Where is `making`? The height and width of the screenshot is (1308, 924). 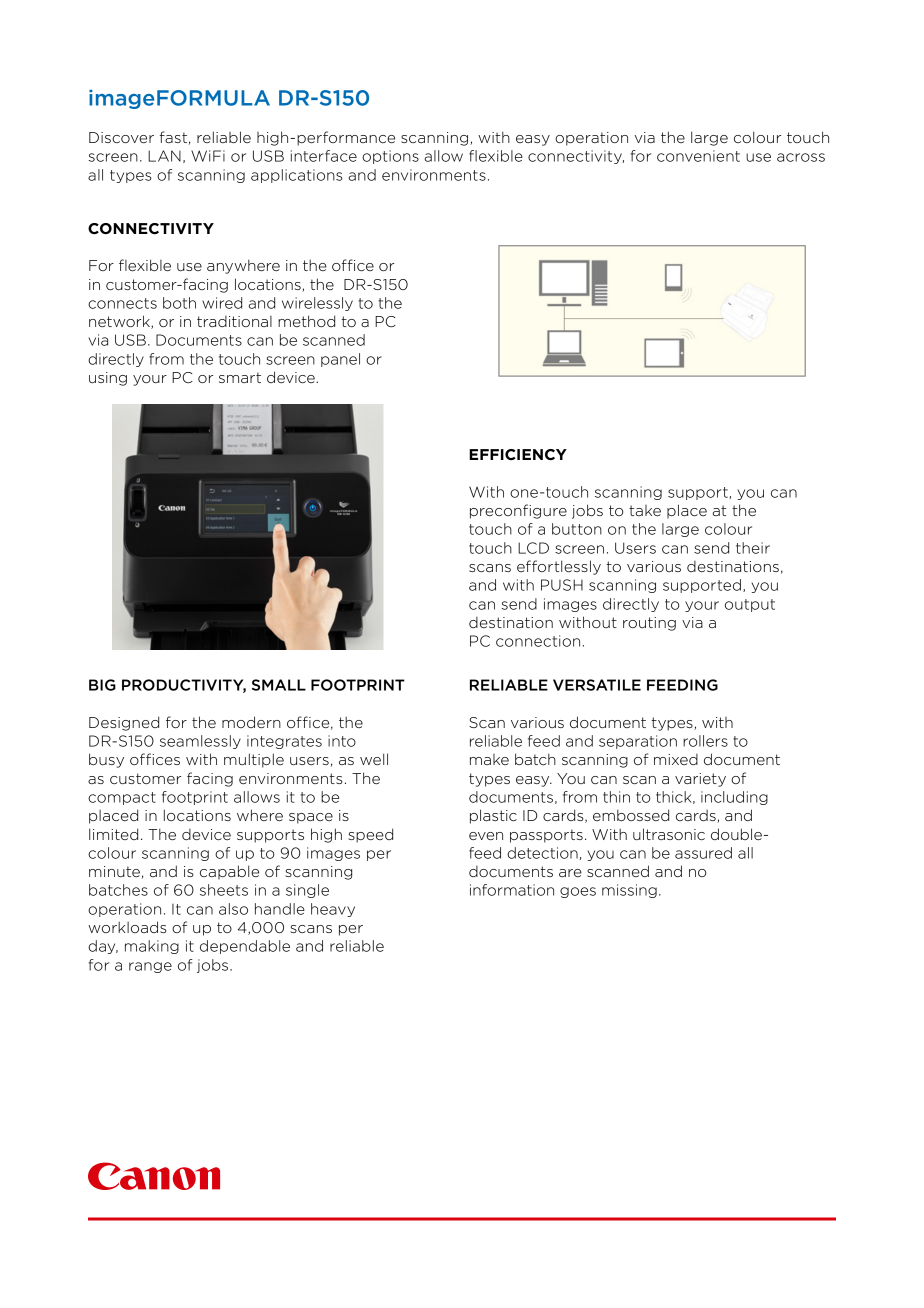 making is located at coordinates (152, 947).
